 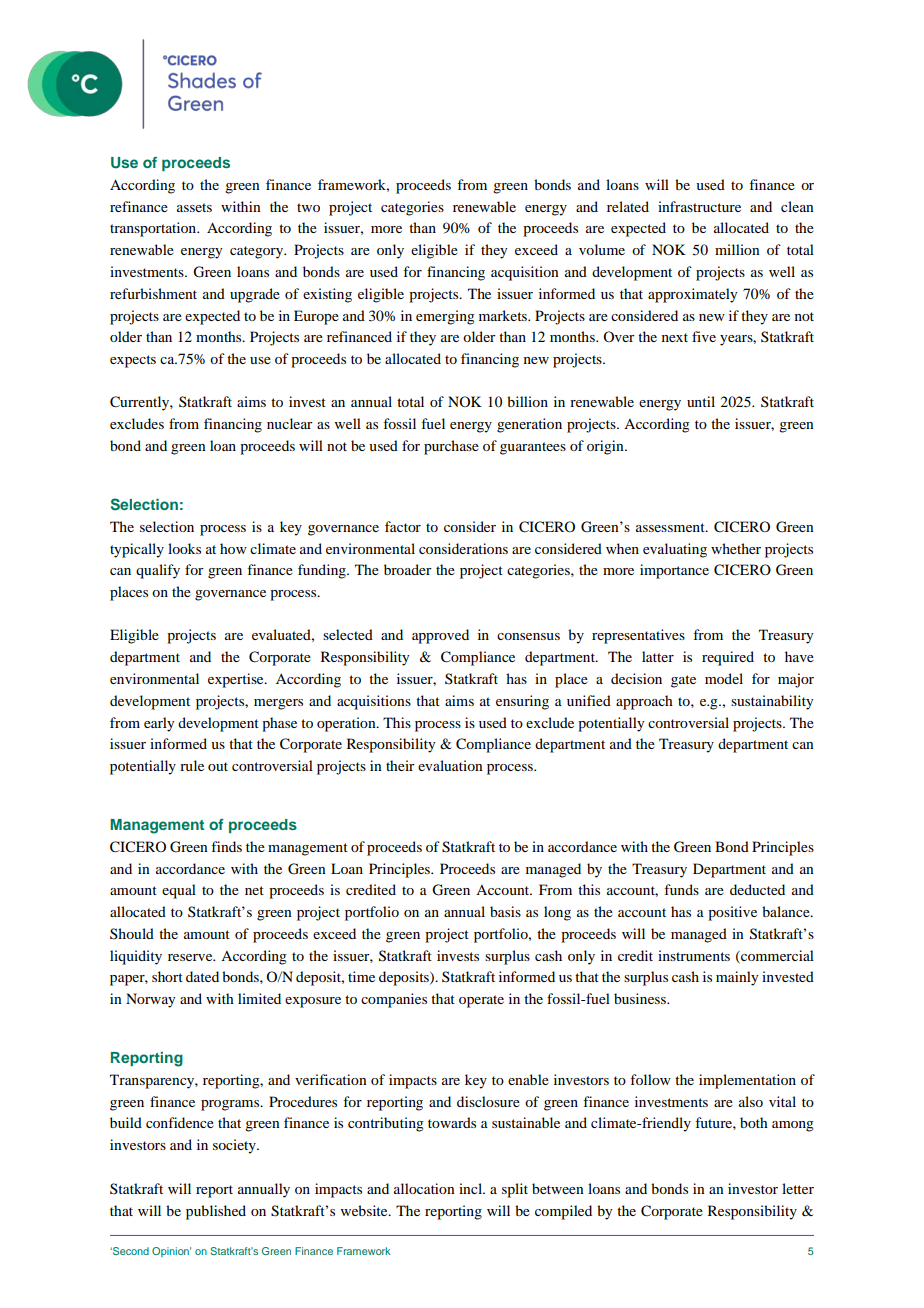 What do you see at coordinates (681, 889) in the screenshot?
I see `funds` at bounding box center [681, 889].
